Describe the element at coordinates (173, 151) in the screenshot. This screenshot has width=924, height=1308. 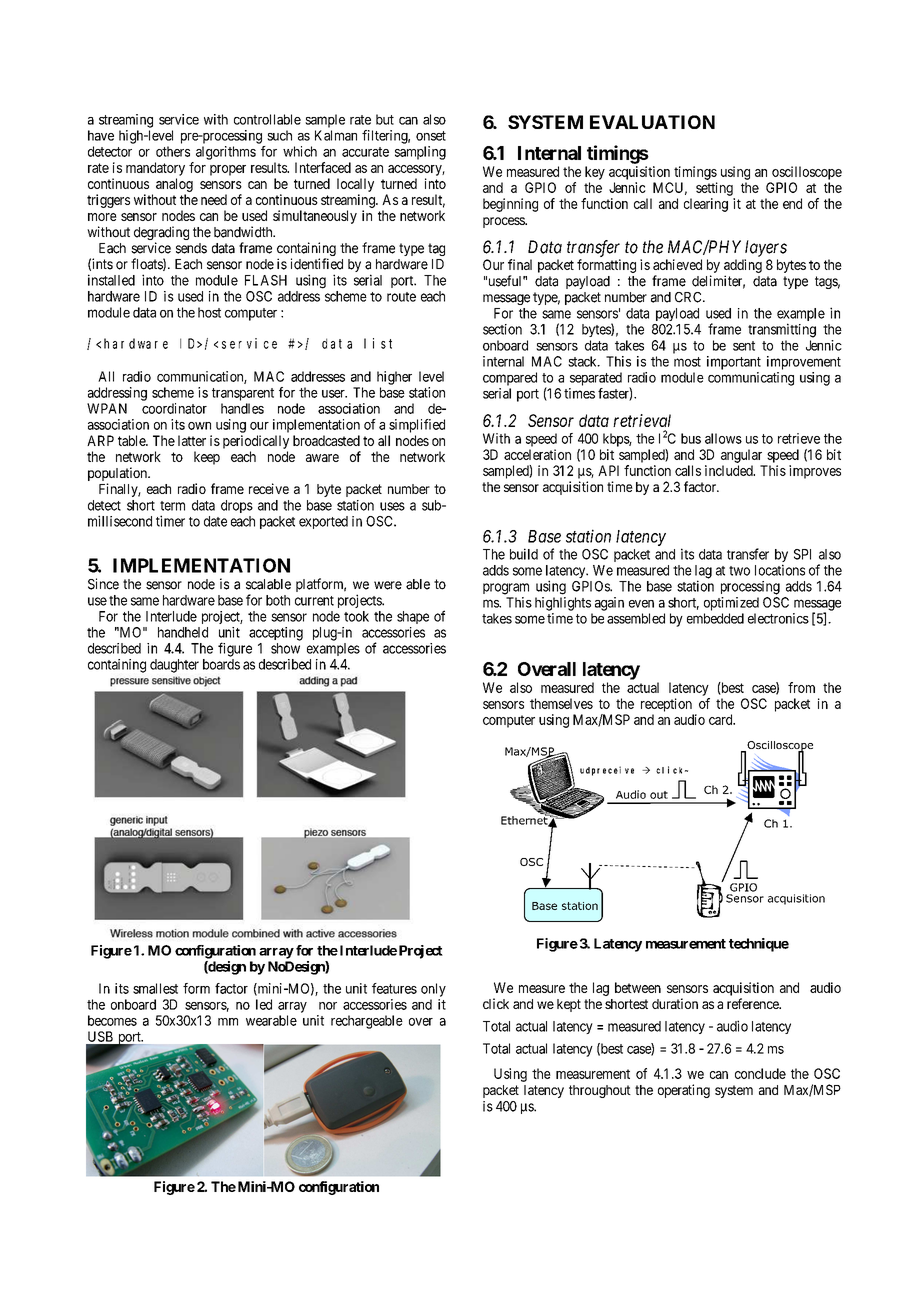
I see `others` at that location.
